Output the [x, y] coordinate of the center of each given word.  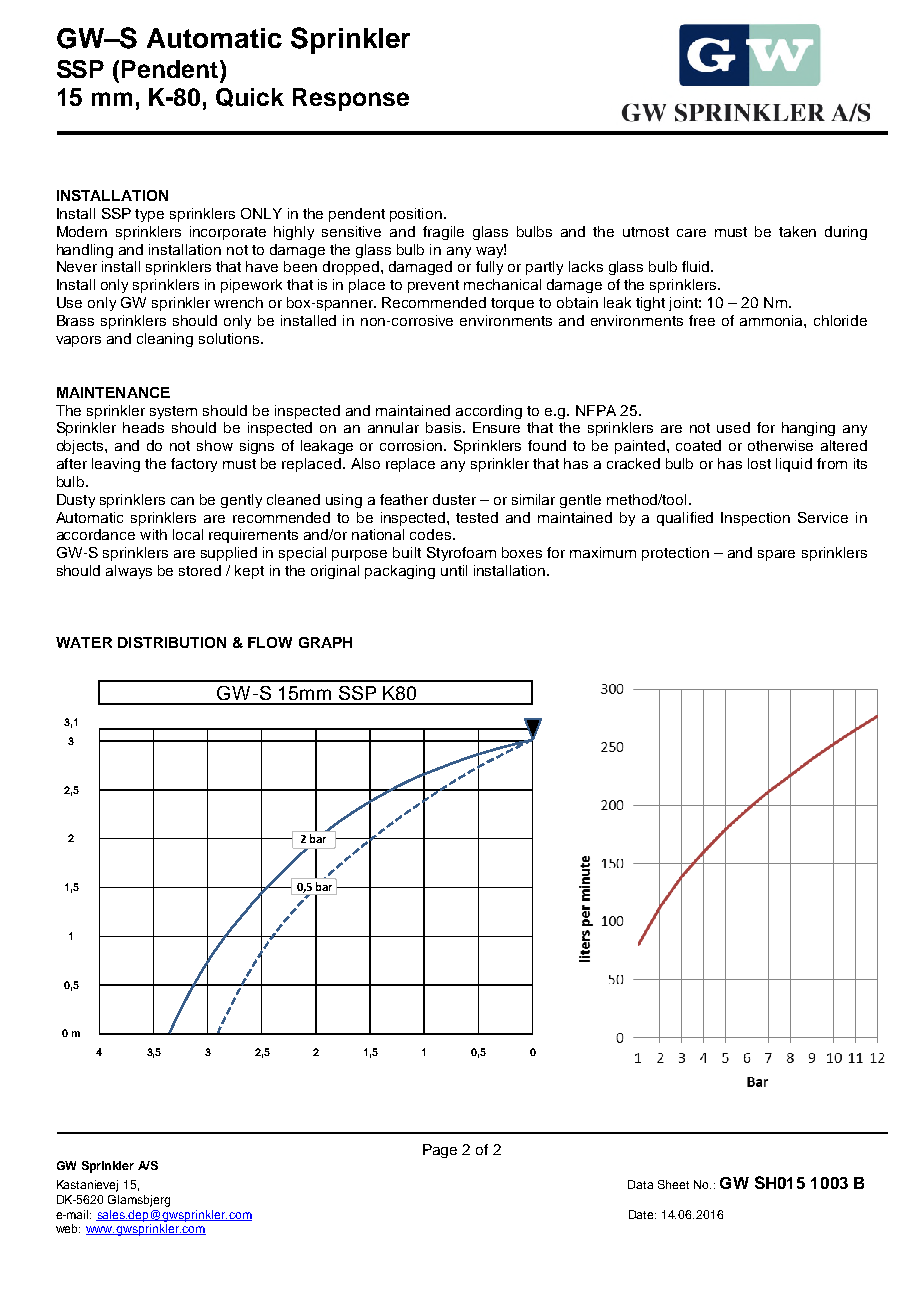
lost [759, 463]
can [182, 501]
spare [776, 555]
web [68, 1228]
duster [454, 499]
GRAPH [325, 642]
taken [797, 231]
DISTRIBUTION [172, 642]
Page [440, 1151]
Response [351, 99]
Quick [250, 97]
